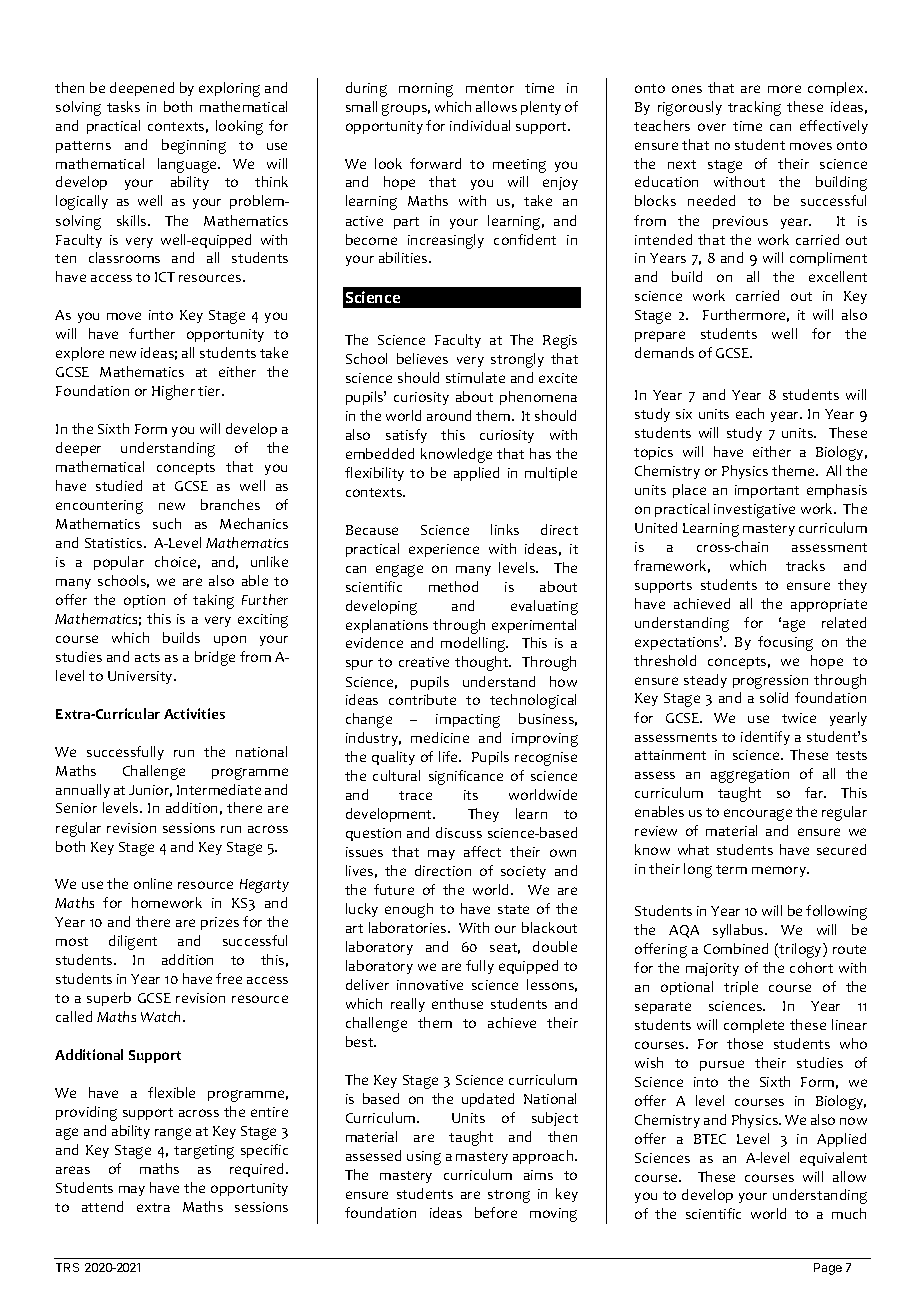 This screenshot has height=1308, width=924. Describe the element at coordinates (483, 663) in the screenshot. I see `thought` at that location.
